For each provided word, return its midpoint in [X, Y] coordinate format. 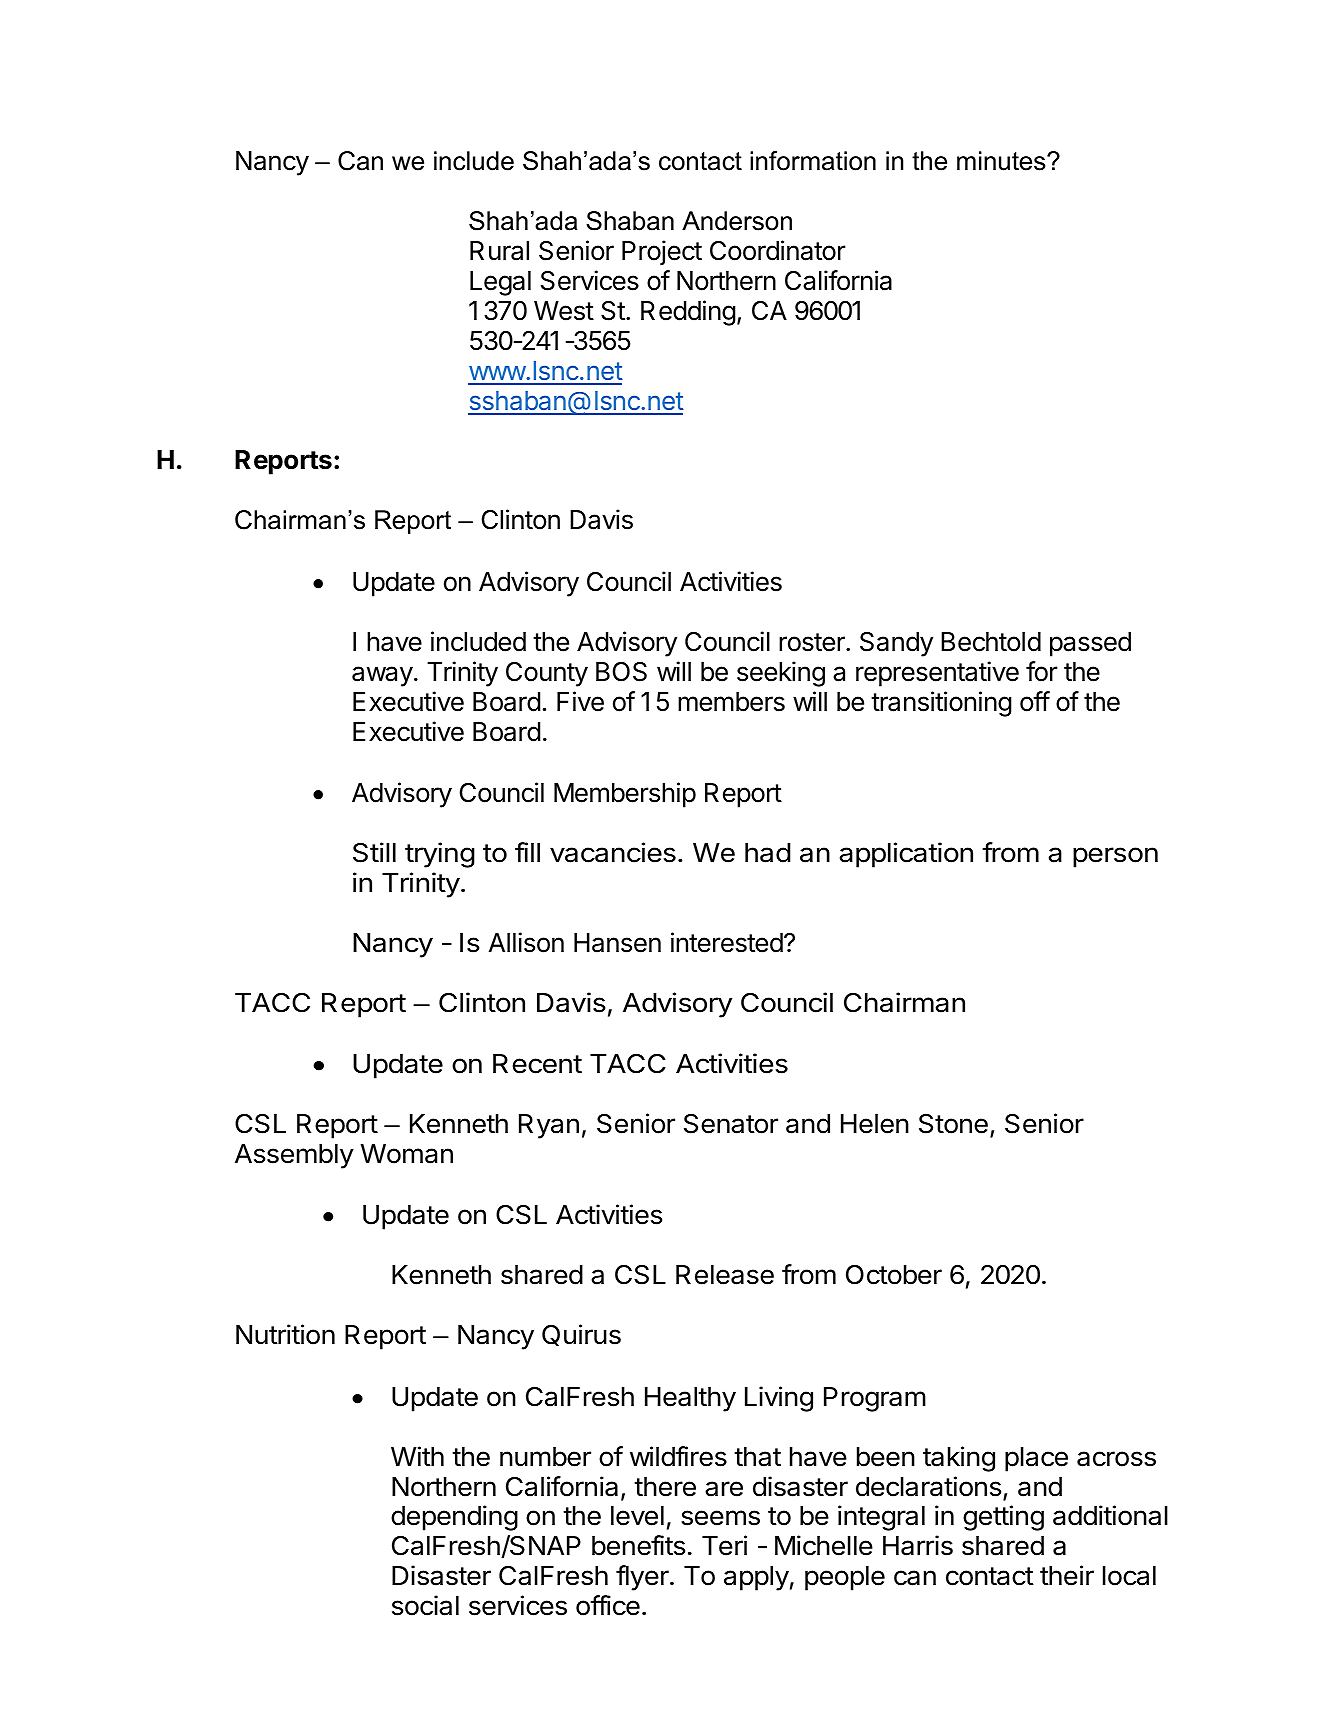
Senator [731, 1124]
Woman [407, 1154]
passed [1090, 644]
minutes [1002, 161]
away [382, 676]
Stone [953, 1124]
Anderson [737, 221]
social [425, 1605]
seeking [781, 674]
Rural [499, 251]
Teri [724, 1545]
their [1067, 1575]
